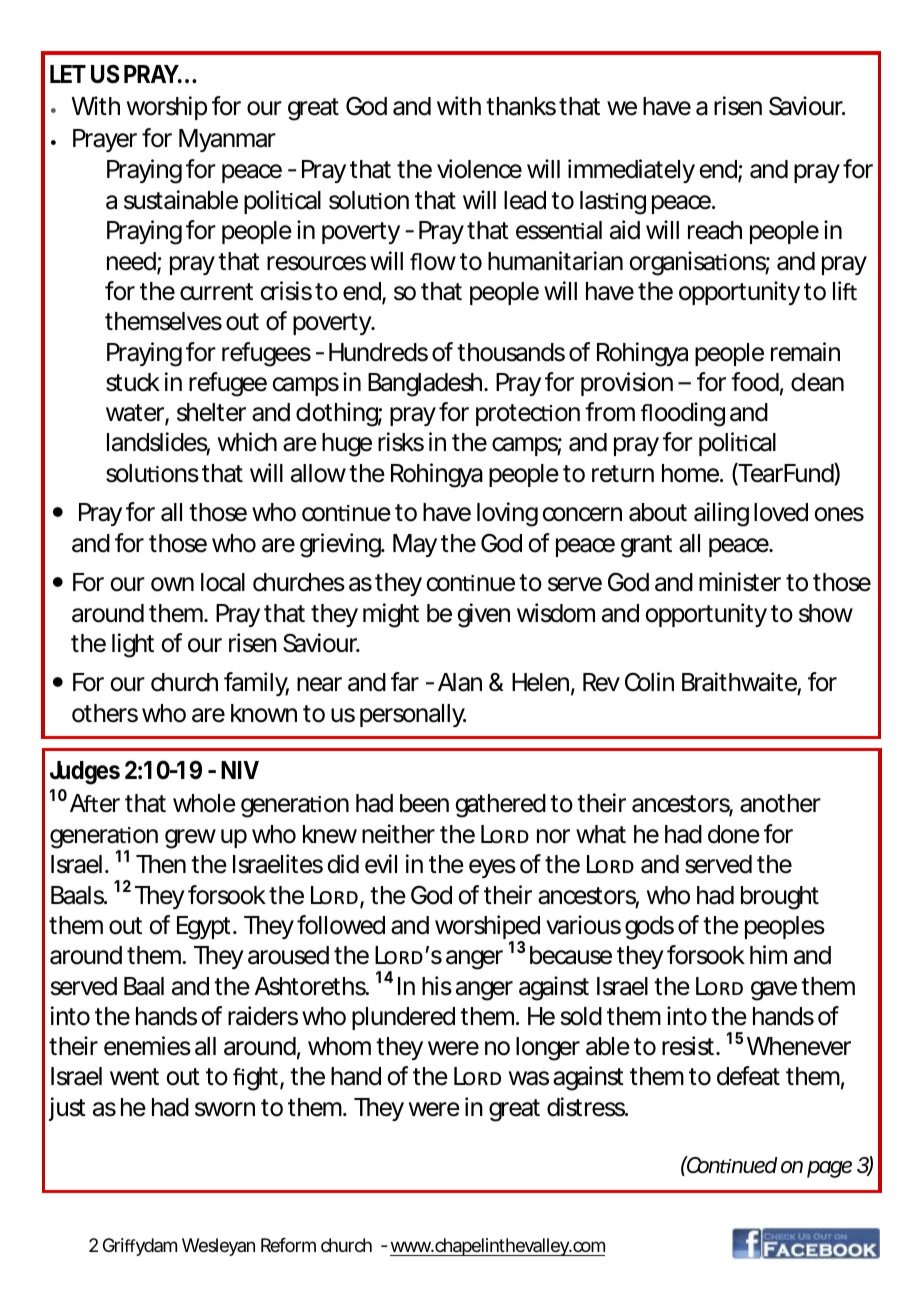  Describe the element at coordinates (688, 1046) in the image. I see `resist` at that location.
